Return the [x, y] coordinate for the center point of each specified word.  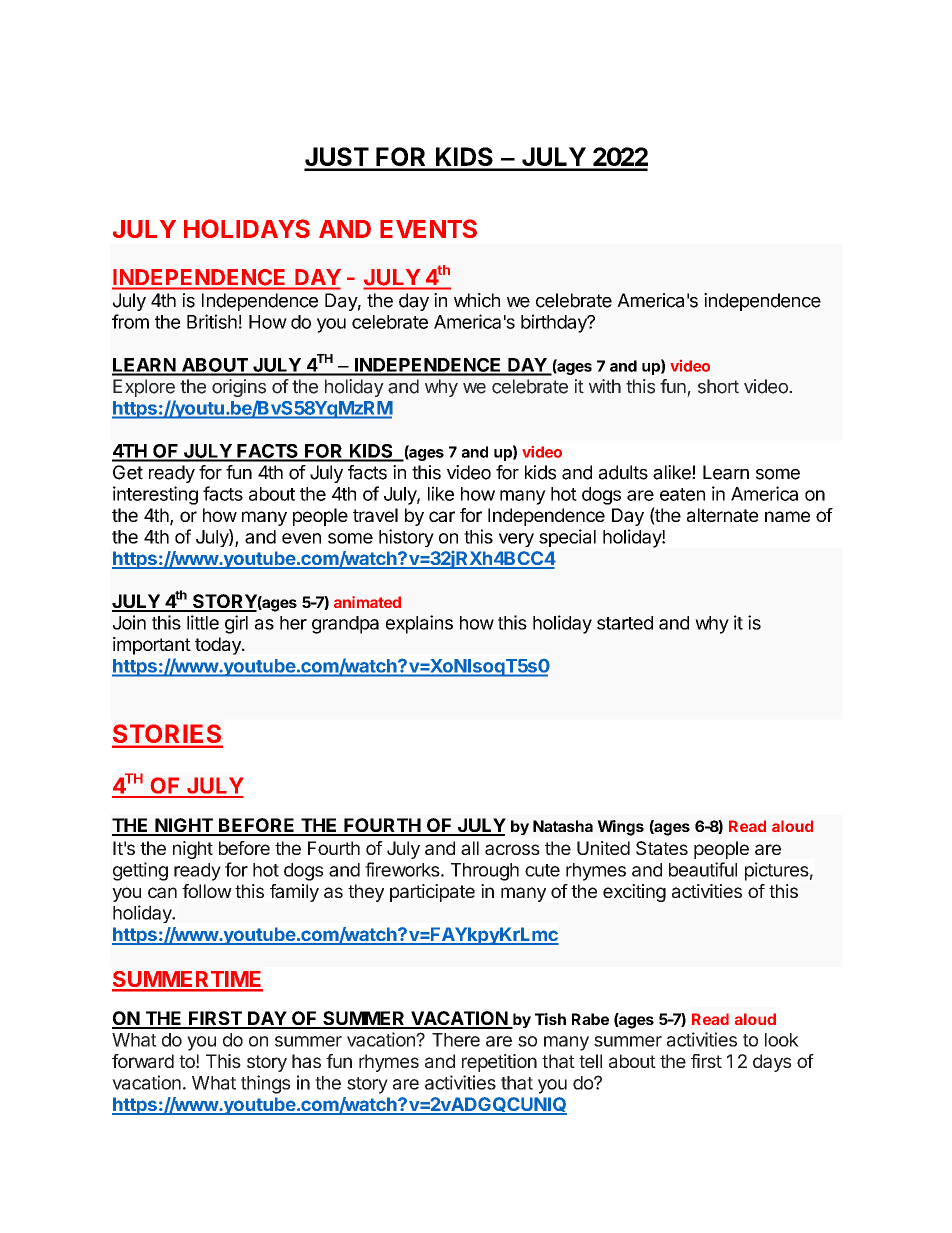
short [718, 386]
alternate [722, 515]
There [456, 1040]
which [477, 300]
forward [143, 1061]
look [782, 1040]
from [130, 321]
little [203, 622]
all [470, 848]
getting [140, 871]
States [662, 848]
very [516, 540]
